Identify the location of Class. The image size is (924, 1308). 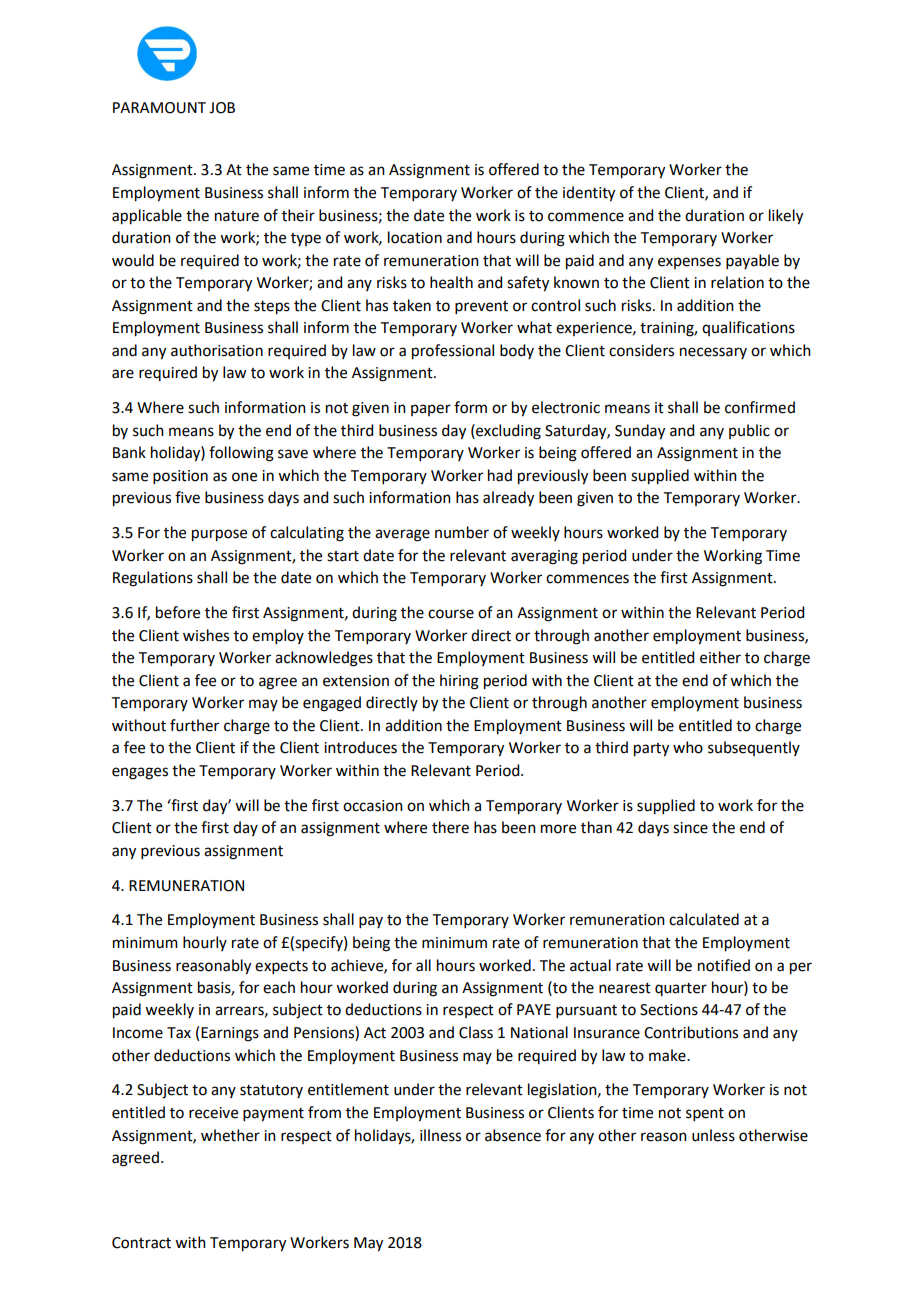
(476, 1032).
